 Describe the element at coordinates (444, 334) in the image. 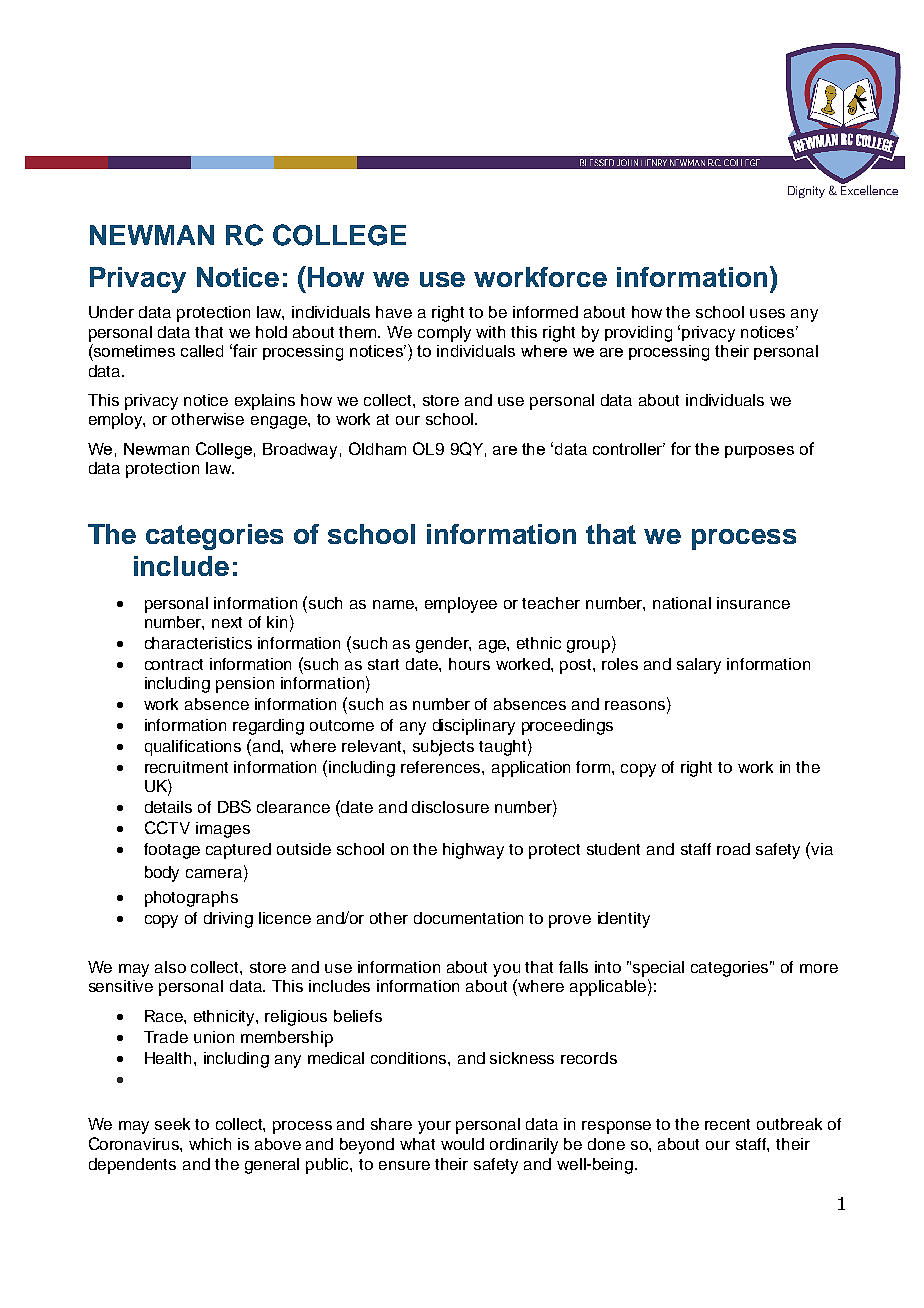

I see `comply` at that location.
